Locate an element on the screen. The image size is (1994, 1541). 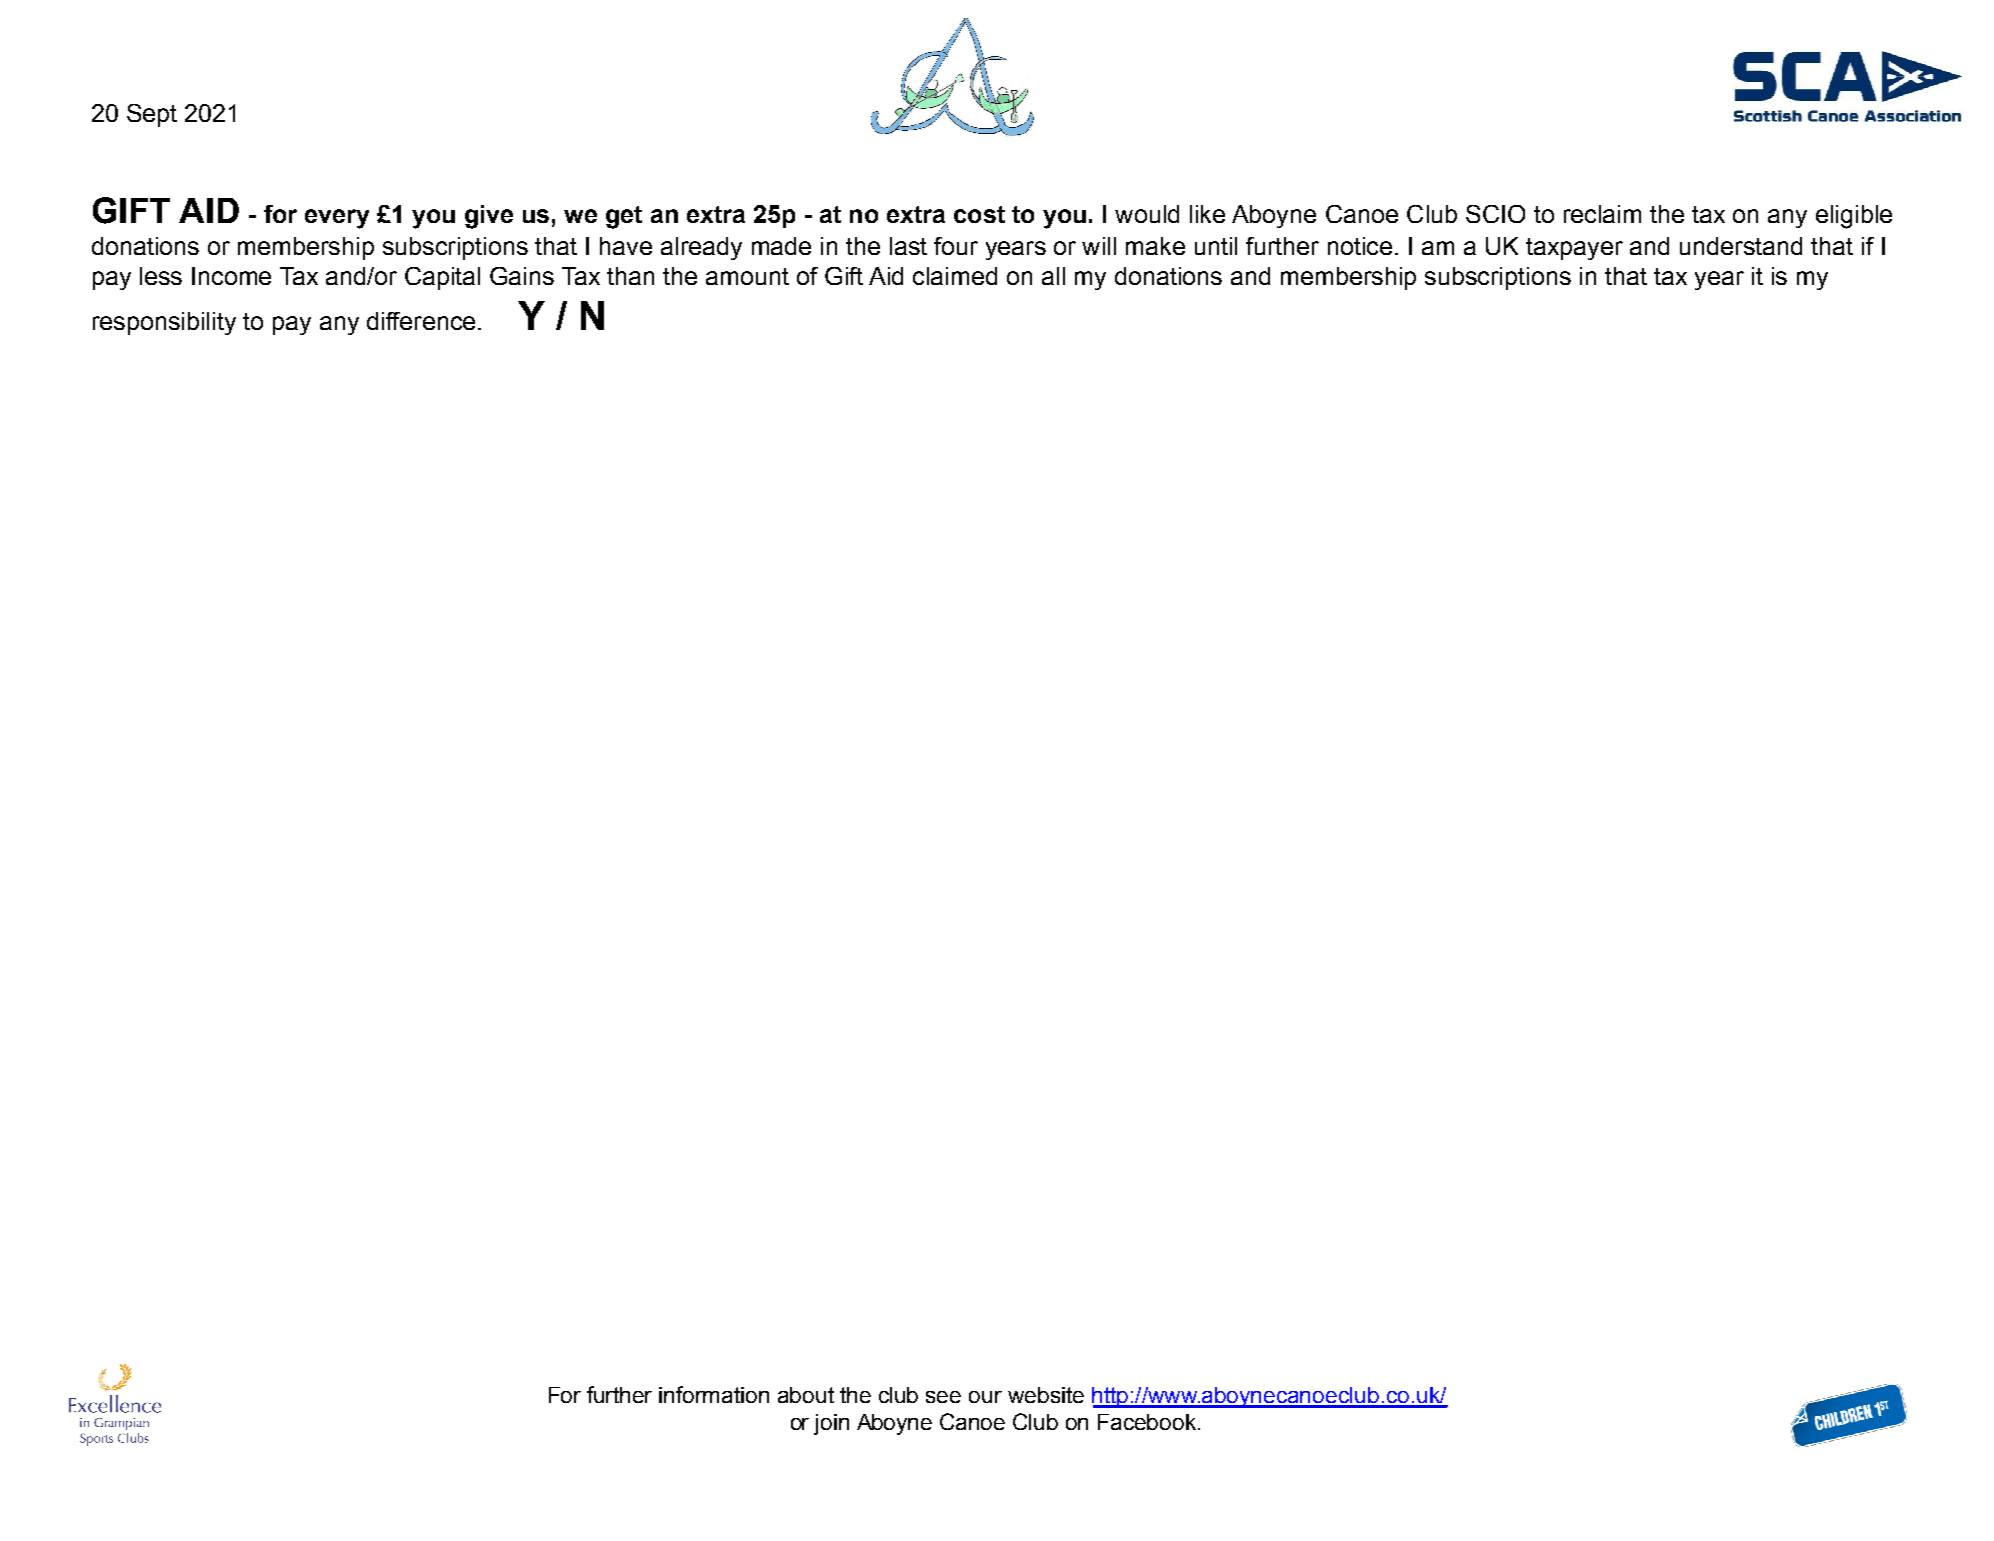
every is located at coordinates (337, 219).
